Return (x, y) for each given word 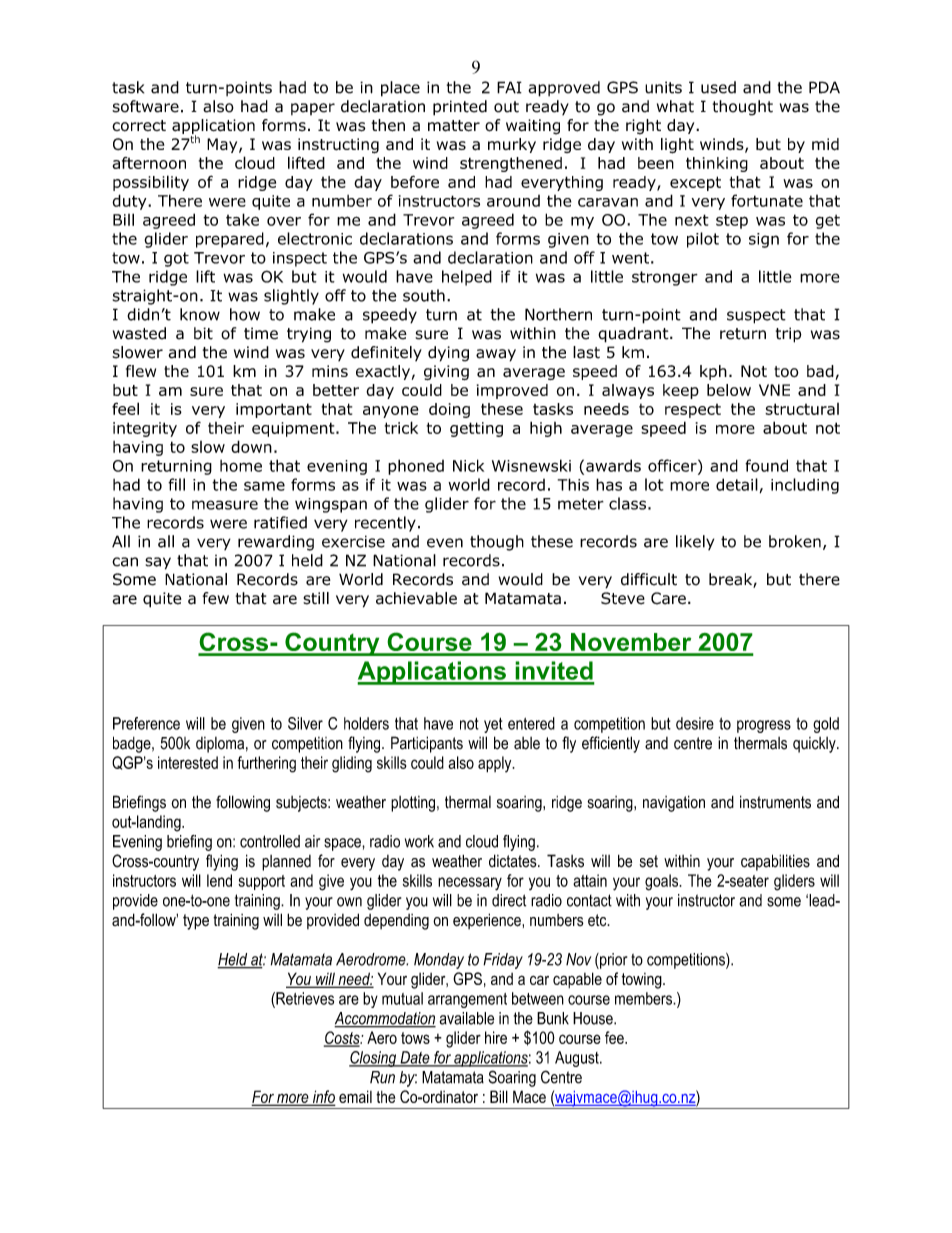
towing (643, 981)
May (223, 145)
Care (668, 598)
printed (460, 108)
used (718, 87)
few (216, 598)
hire (496, 1037)
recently (385, 524)
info (323, 1098)
